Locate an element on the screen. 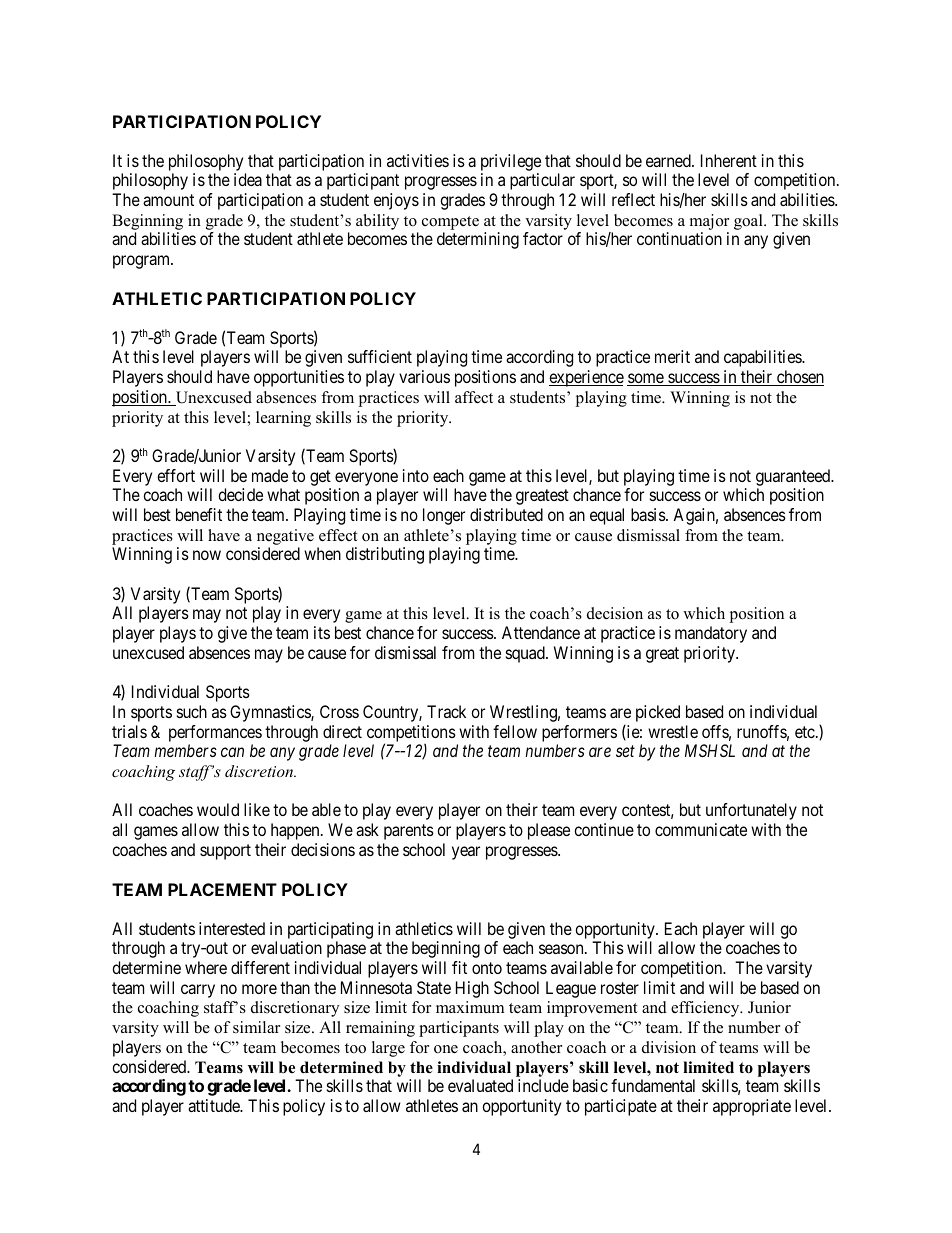 This screenshot has height=1233, width=952. evaluated is located at coordinates (480, 1085).
